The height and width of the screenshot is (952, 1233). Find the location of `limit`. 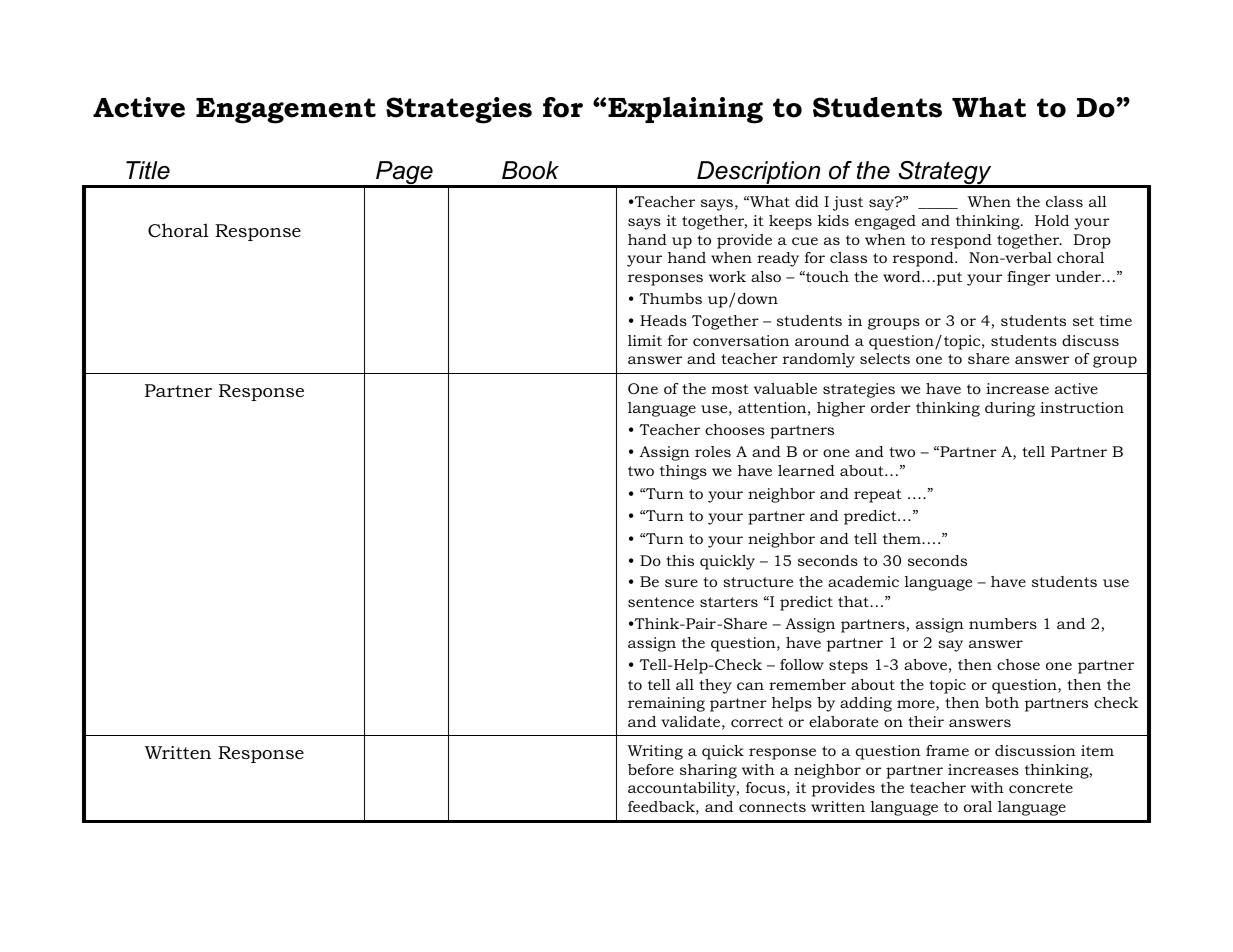

limit is located at coordinates (645, 340).
